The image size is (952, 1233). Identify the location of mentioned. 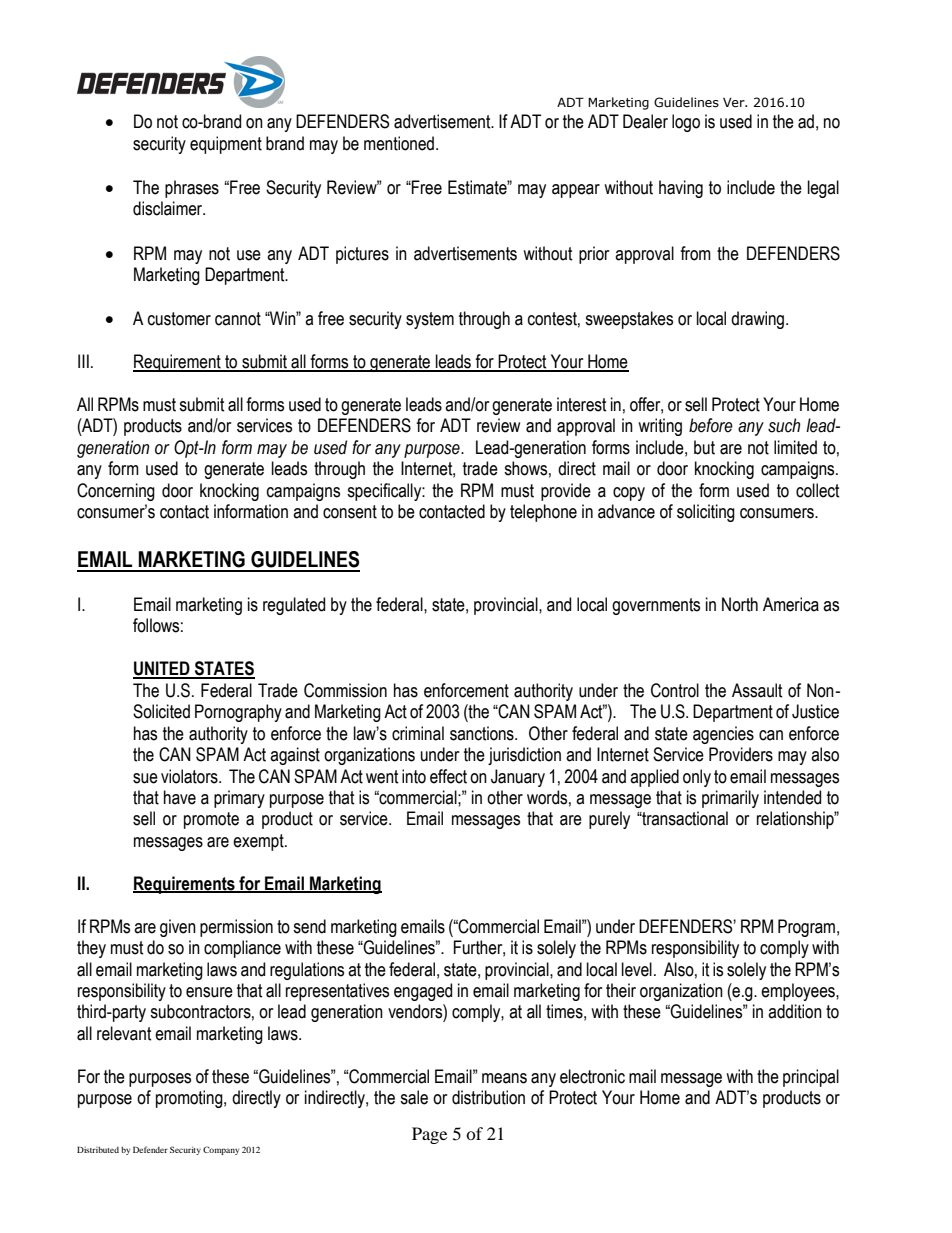
(399, 143).
